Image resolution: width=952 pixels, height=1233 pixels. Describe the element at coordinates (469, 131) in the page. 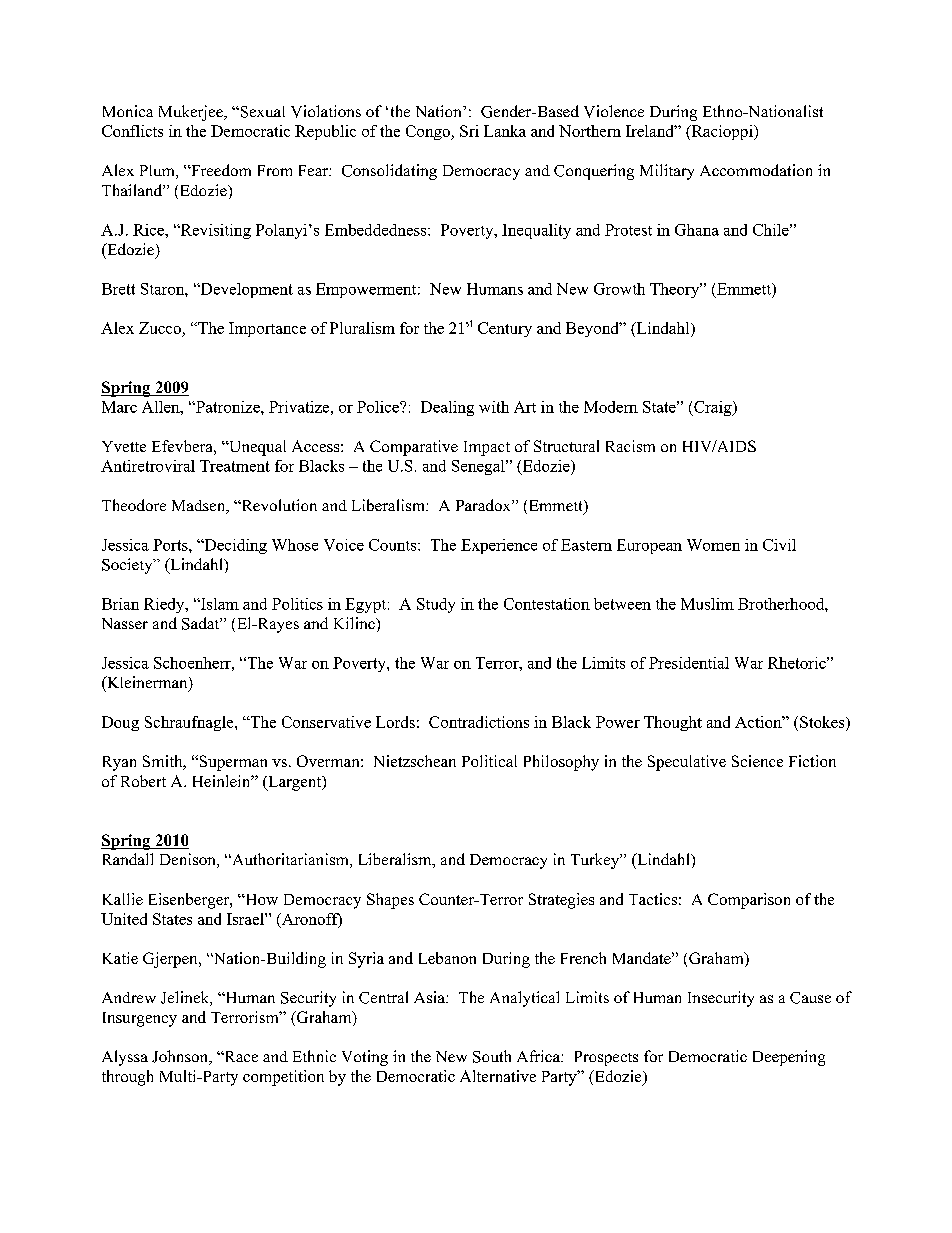

I see `Sri` at that location.
